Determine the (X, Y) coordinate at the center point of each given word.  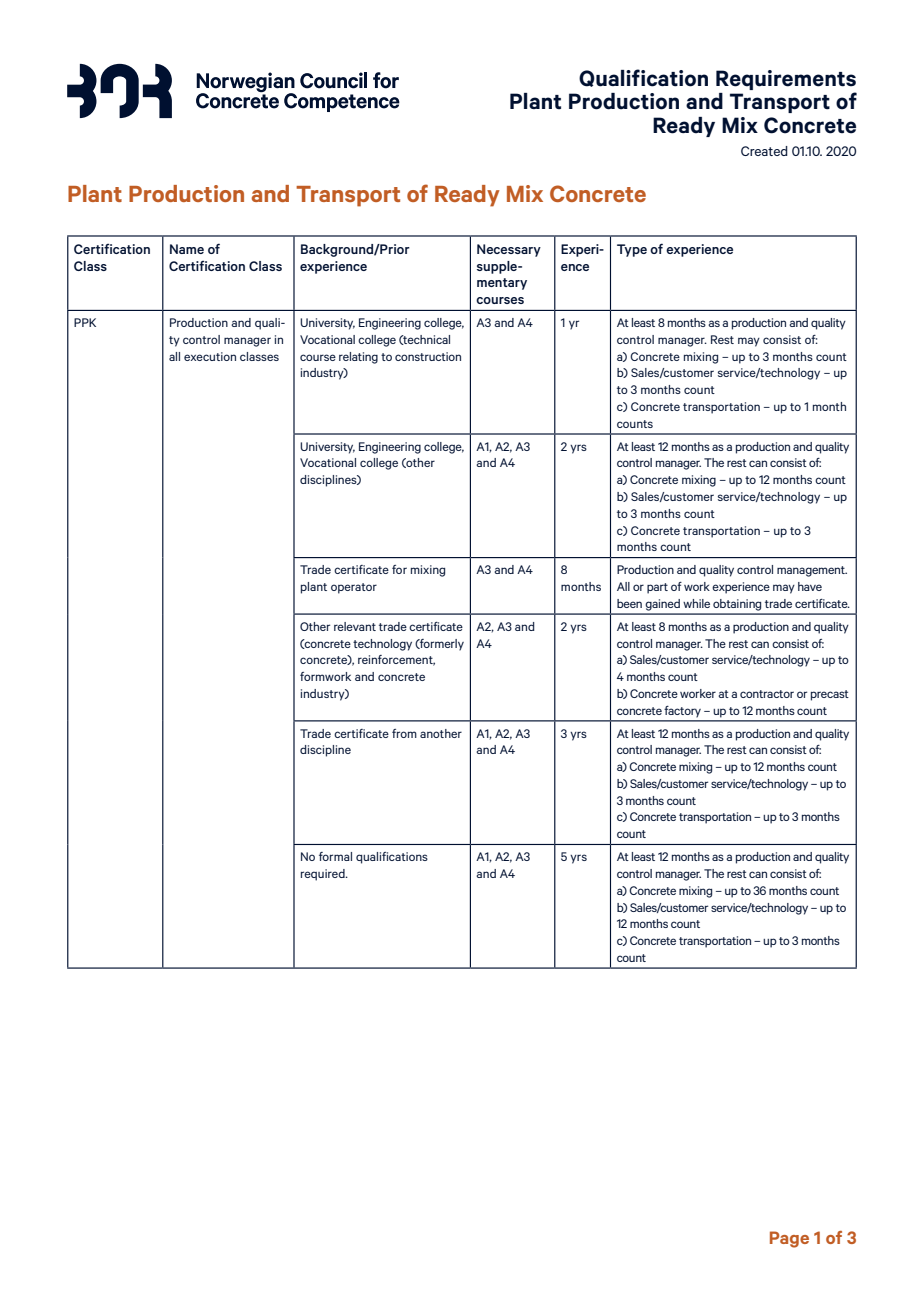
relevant (355, 626)
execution (210, 356)
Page (789, 1239)
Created (764, 151)
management (812, 571)
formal (335, 856)
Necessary (509, 250)
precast (830, 695)
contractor (767, 694)
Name (187, 249)
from (404, 733)
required (324, 875)
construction (428, 356)
